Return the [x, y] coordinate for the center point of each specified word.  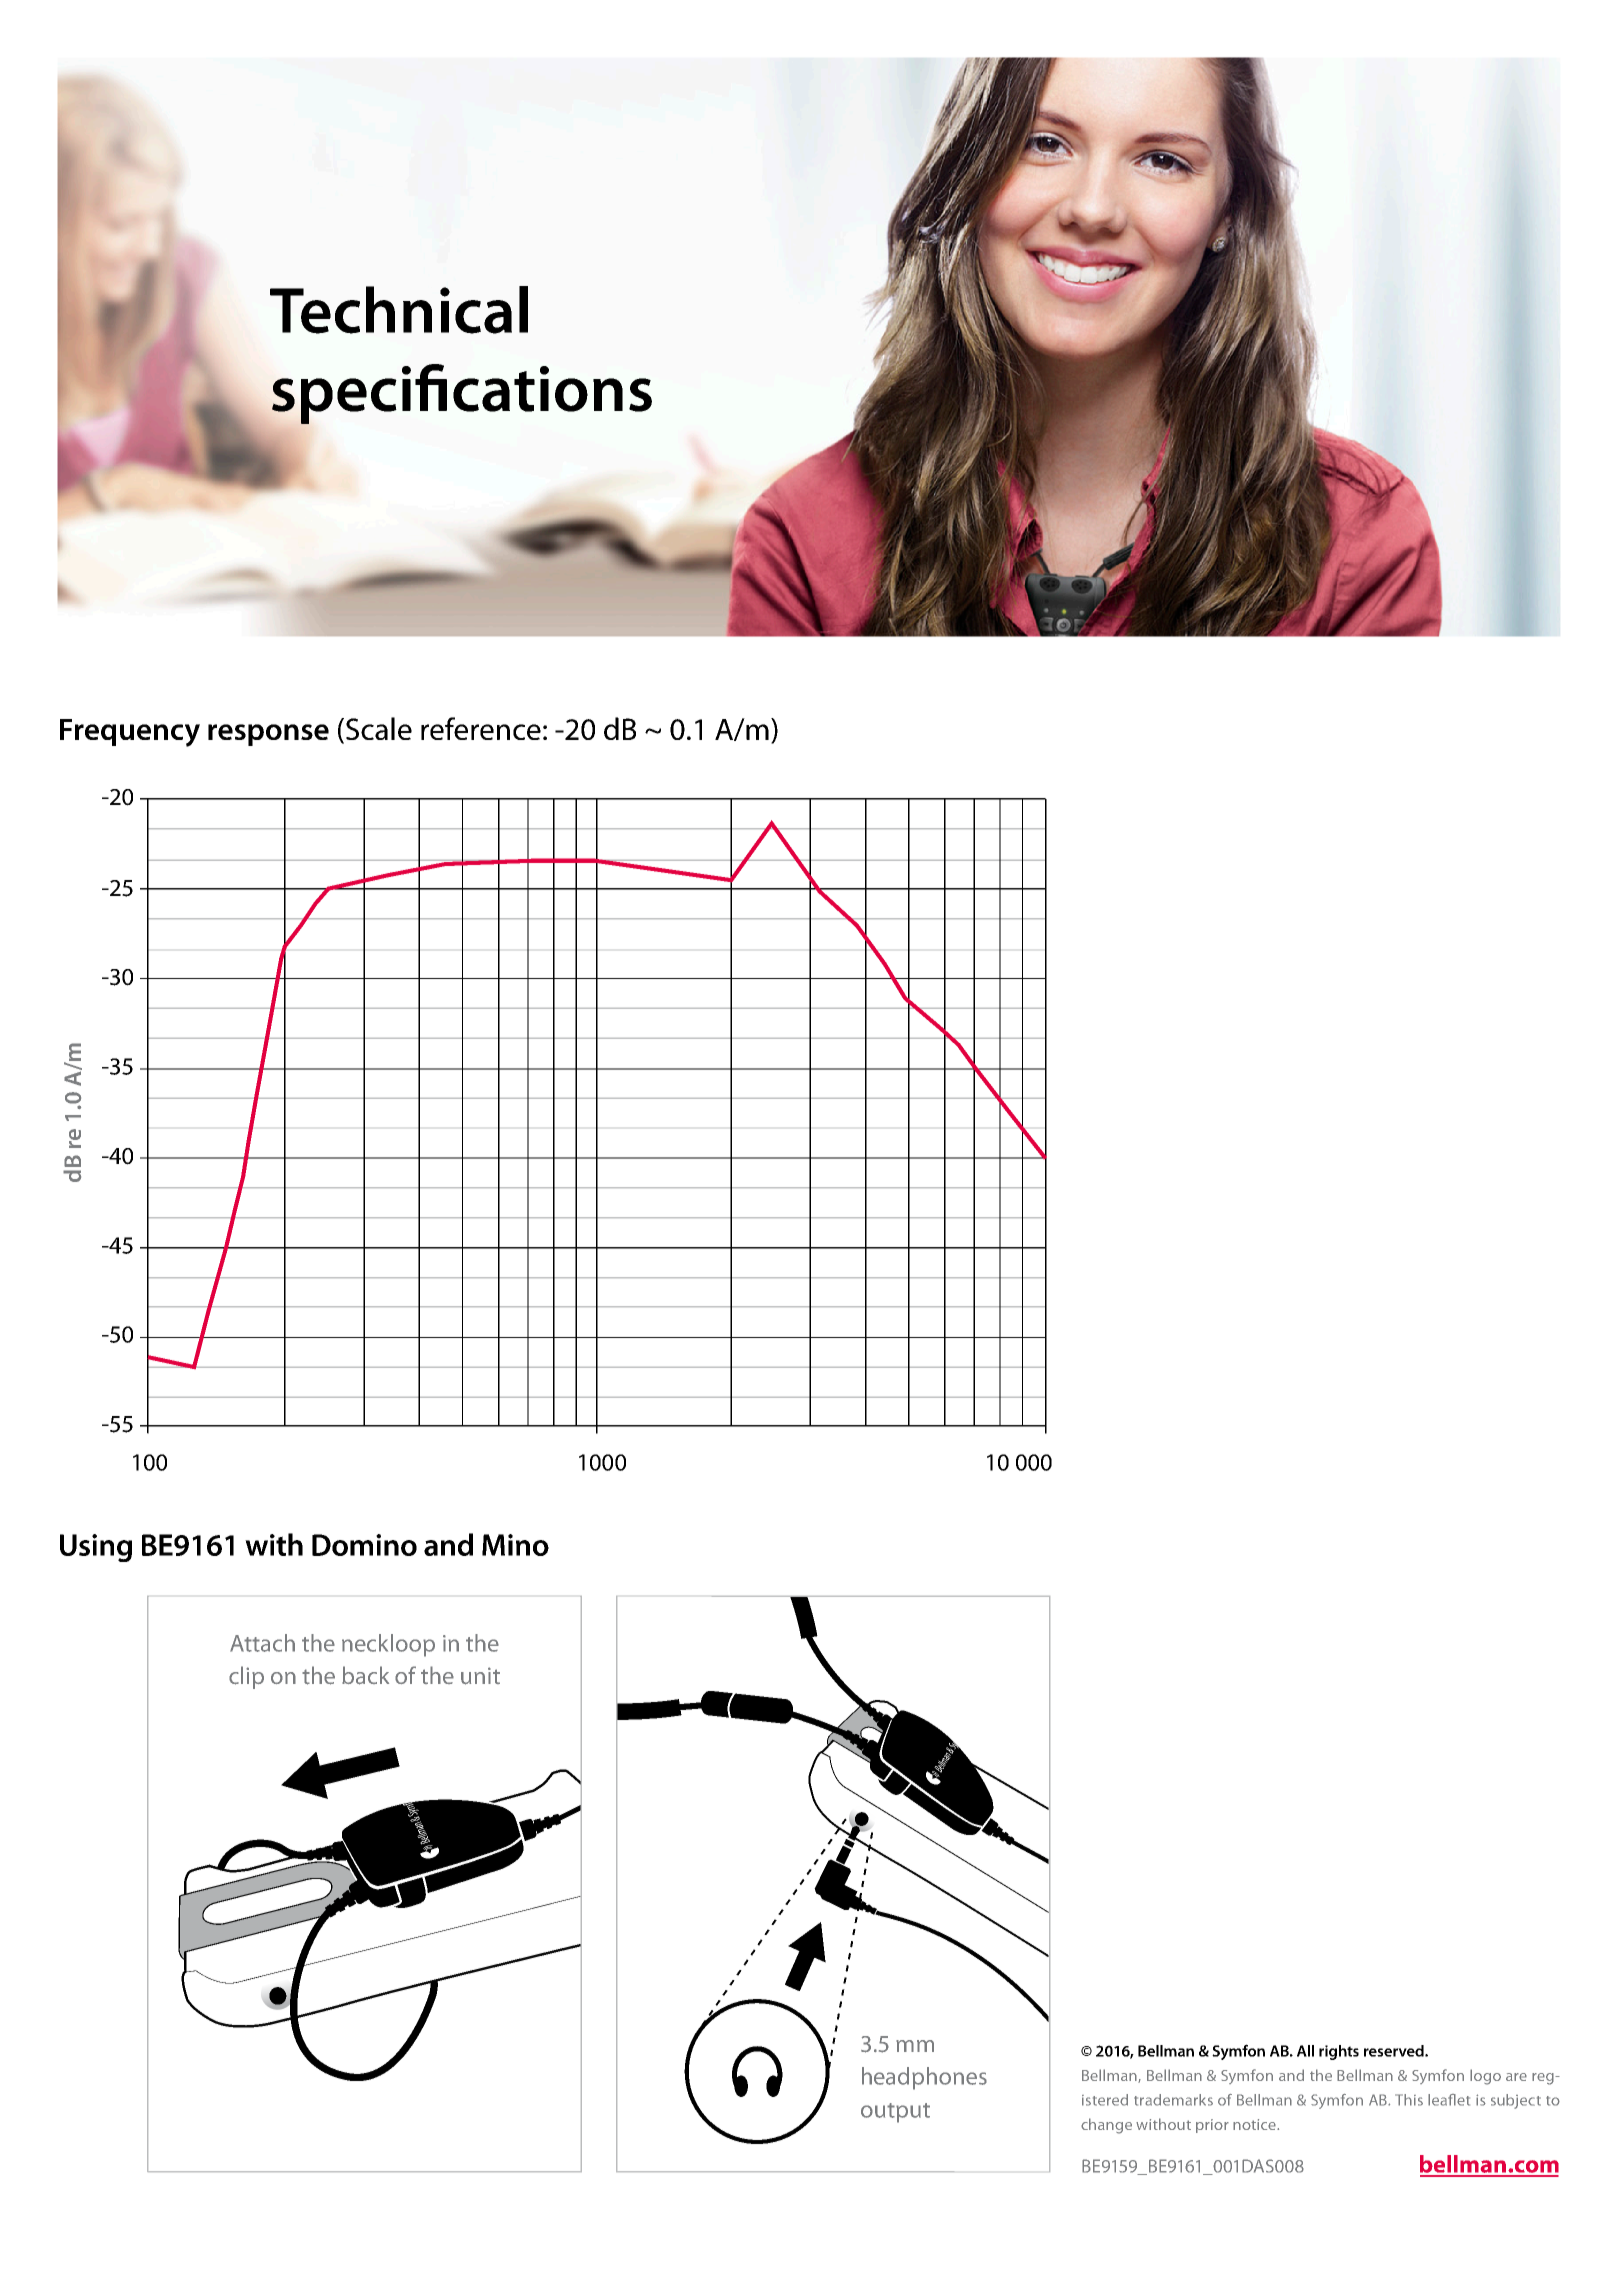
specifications [461, 395]
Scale [379, 728]
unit [480, 1676]
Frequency [130, 733]
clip [246, 1677]
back [365, 1675]
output [895, 2113]
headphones [924, 2078]
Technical [399, 310]
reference [481, 728]
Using [96, 1548]
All [1305, 2051]
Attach [262, 1643]
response [268, 735]
